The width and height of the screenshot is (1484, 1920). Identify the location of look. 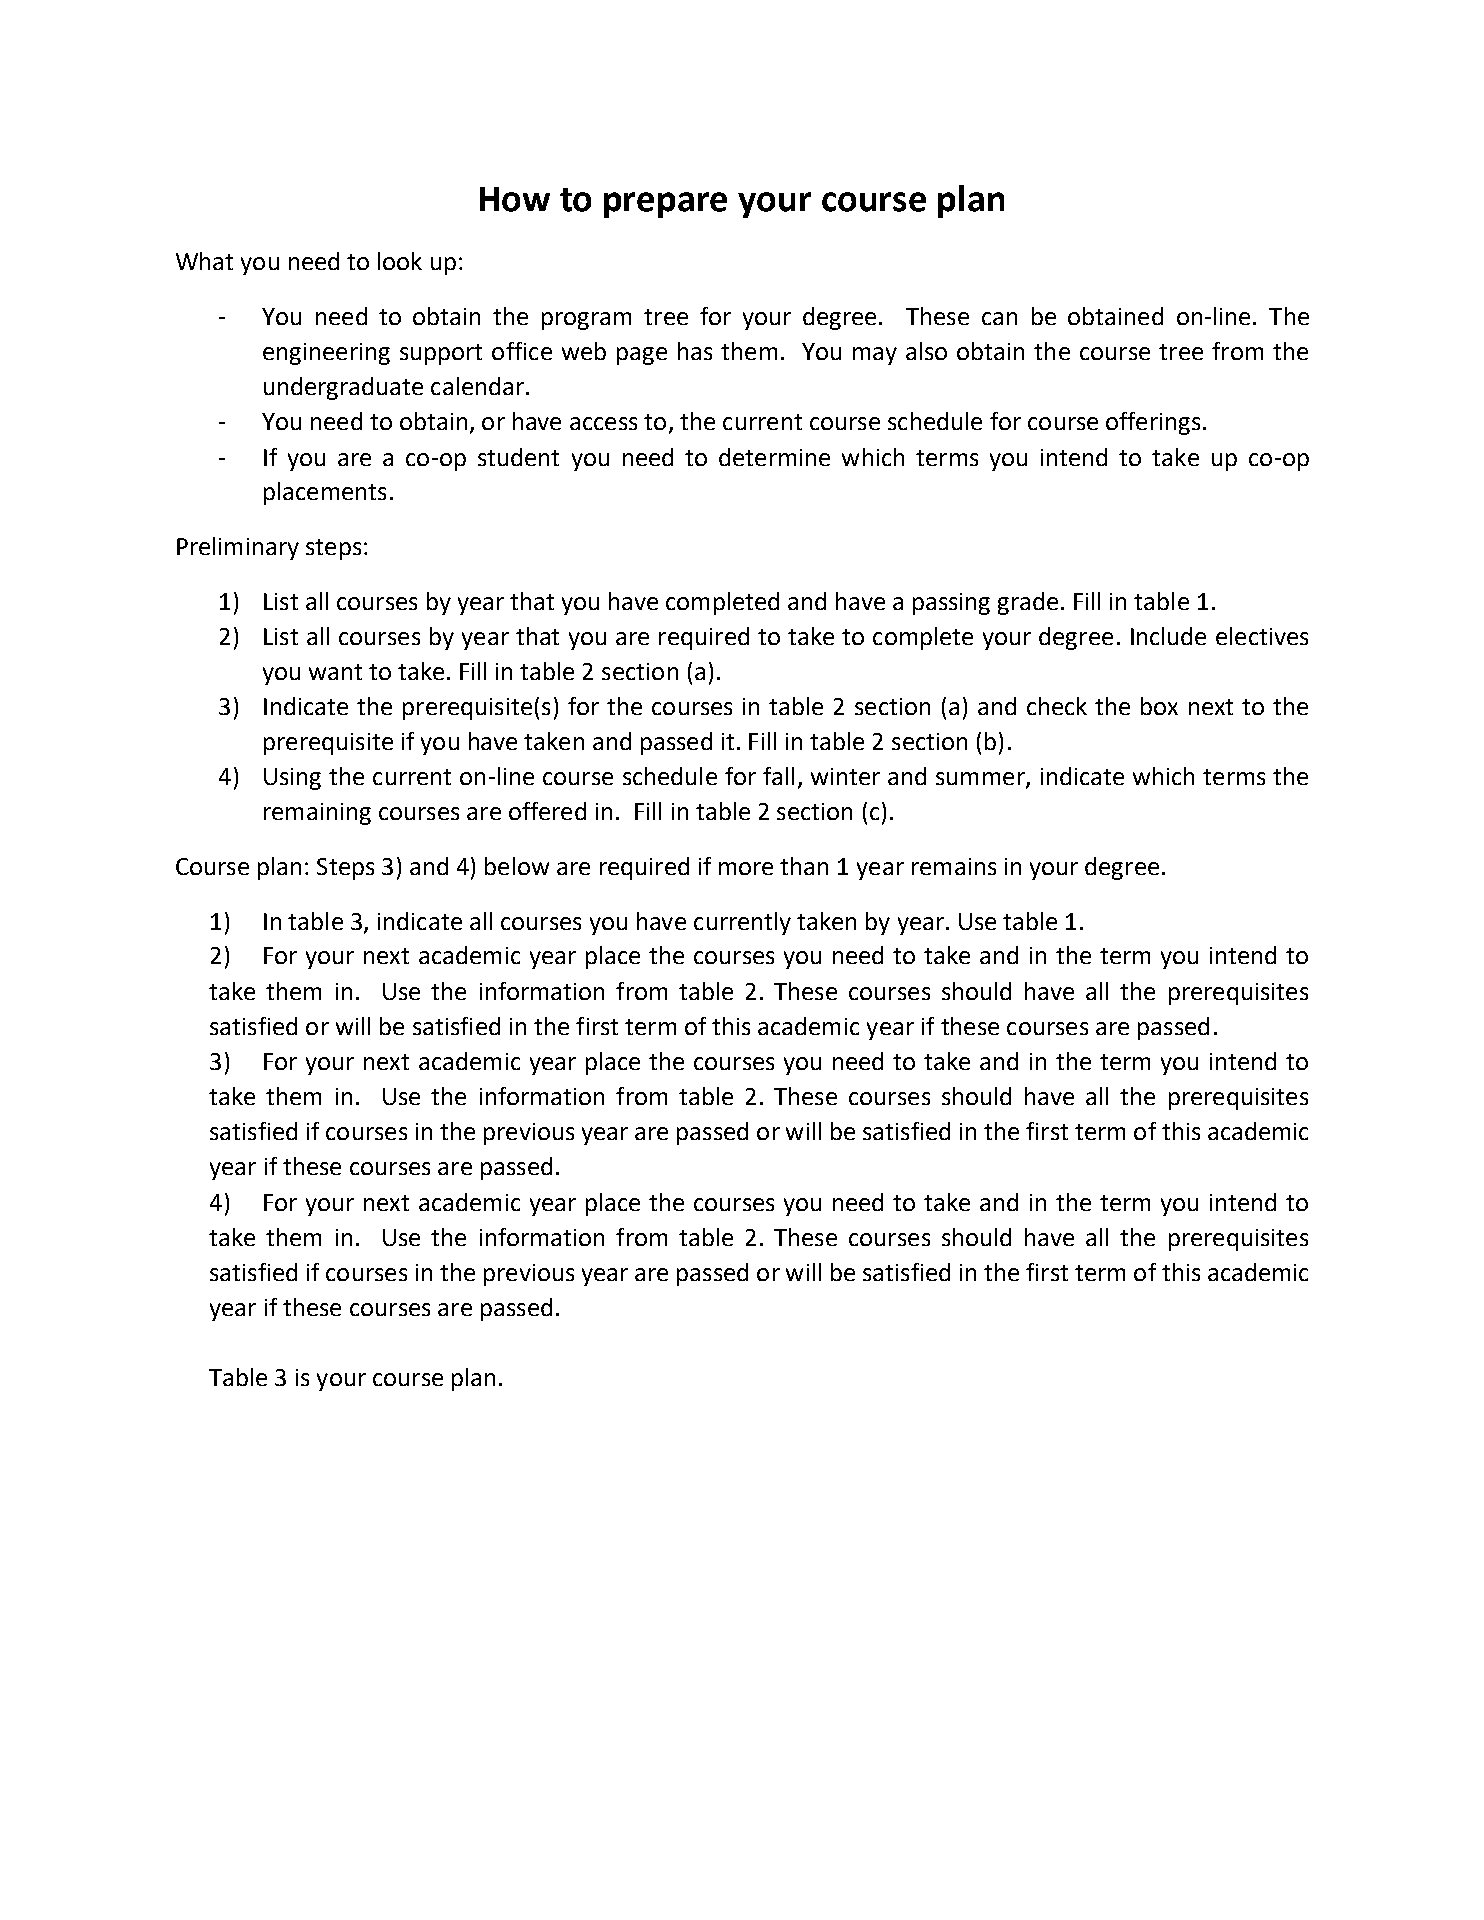
(400, 261).
